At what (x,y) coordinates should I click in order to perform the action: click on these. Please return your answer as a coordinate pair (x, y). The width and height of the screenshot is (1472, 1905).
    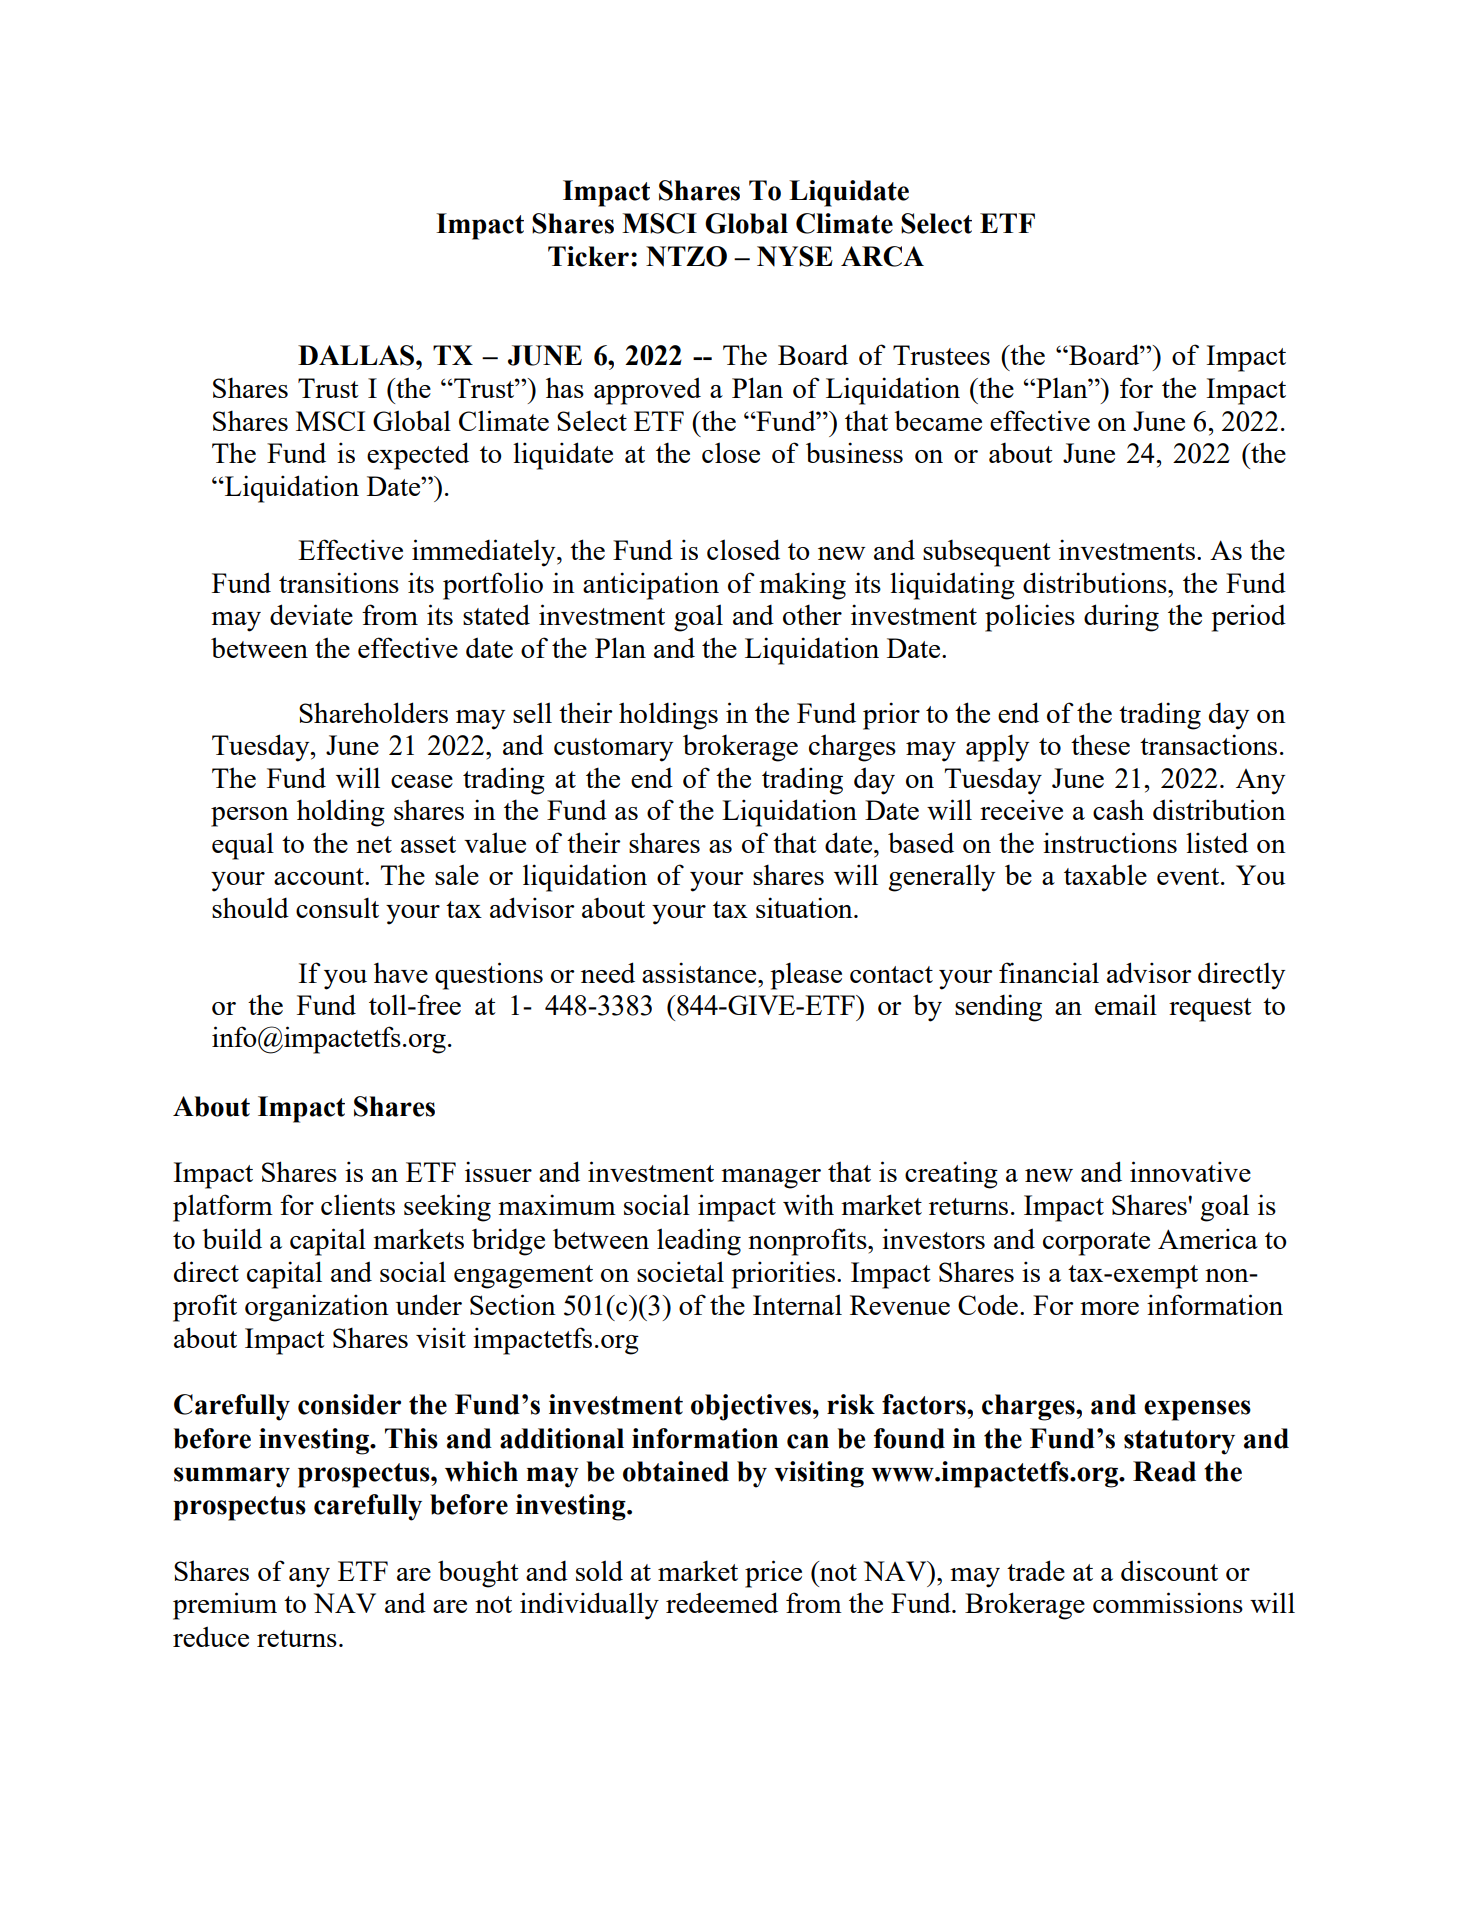
    Looking at the image, I should click on (1100, 744).
